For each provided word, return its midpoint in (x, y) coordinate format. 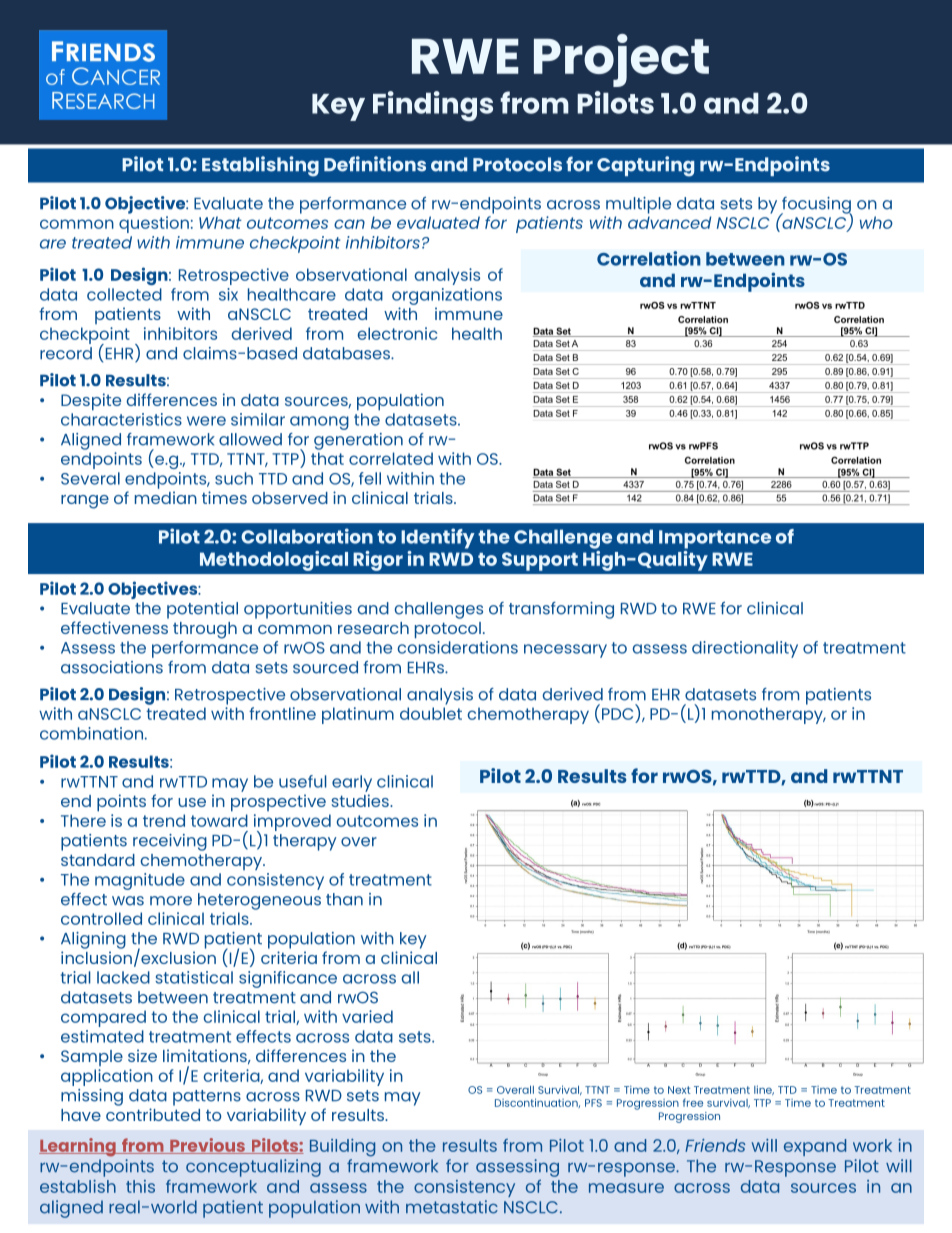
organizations (447, 296)
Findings (433, 106)
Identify (438, 538)
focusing (816, 206)
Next (679, 1090)
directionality (745, 649)
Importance (715, 539)
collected (124, 294)
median (166, 497)
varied (367, 1016)
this (140, 1186)
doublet (431, 713)
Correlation (649, 258)
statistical (194, 977)
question (154, 224)
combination (91, 733)
